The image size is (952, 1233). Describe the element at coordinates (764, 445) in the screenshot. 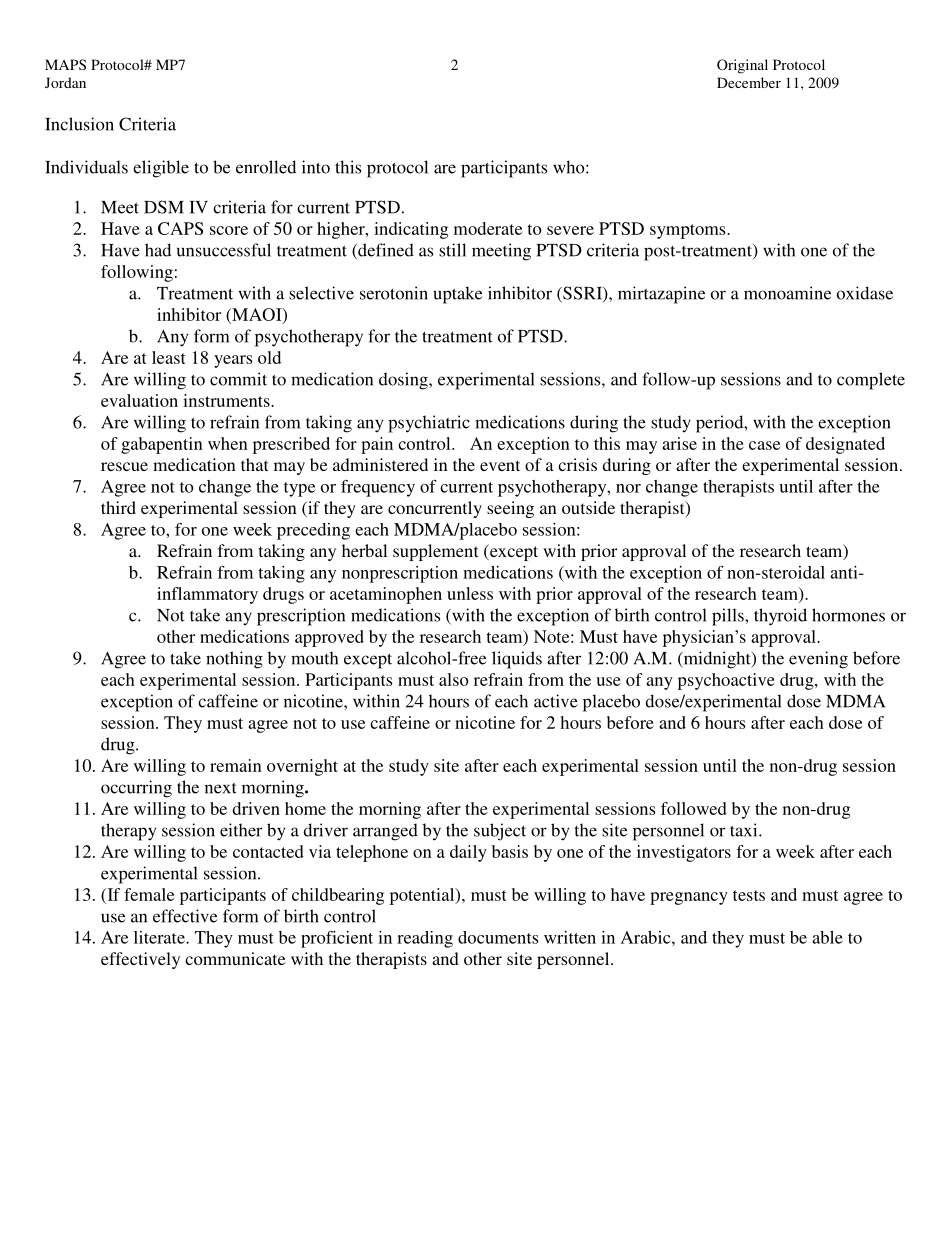

I see `case` at that location.
